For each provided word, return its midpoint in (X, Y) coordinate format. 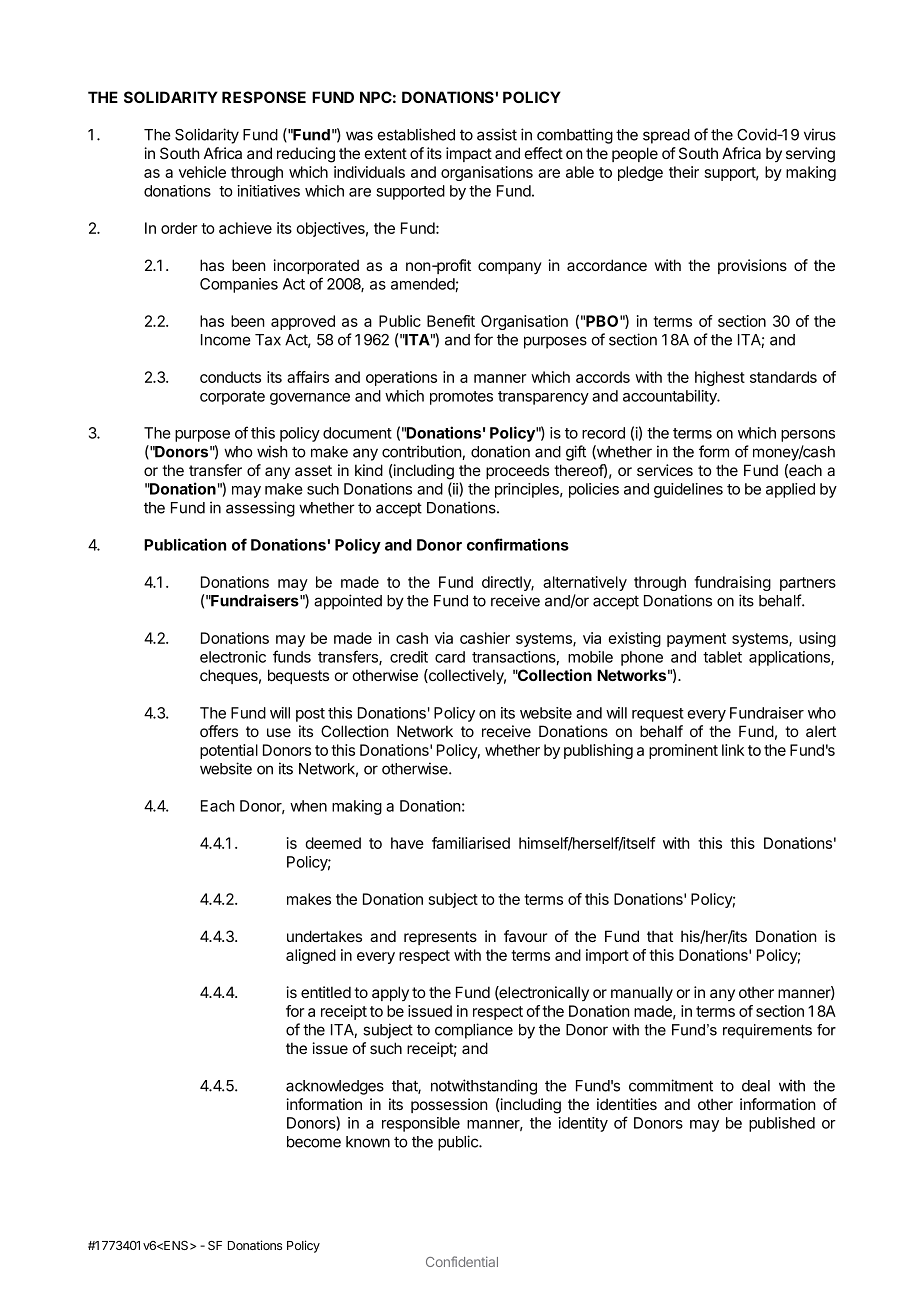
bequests (298, 676)
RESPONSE (264, 97)
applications (790, 658)
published (782, 1124)
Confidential (462, 1261)
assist (497, 134)
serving (810, 155)
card (450, 657)
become (314, 1142)
